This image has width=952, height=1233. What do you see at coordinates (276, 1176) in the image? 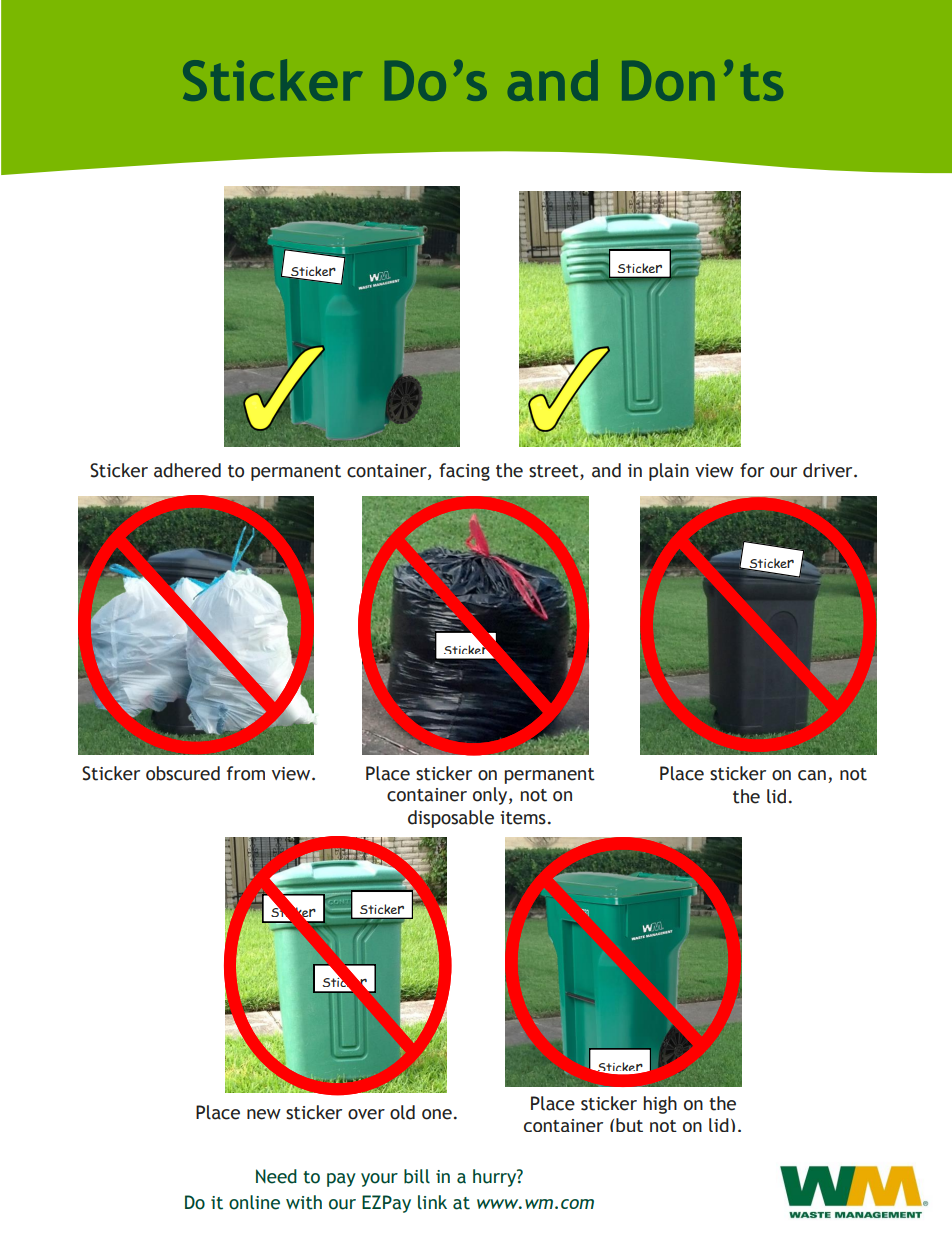
I see `Need` at bounding box center [276, 1176].
